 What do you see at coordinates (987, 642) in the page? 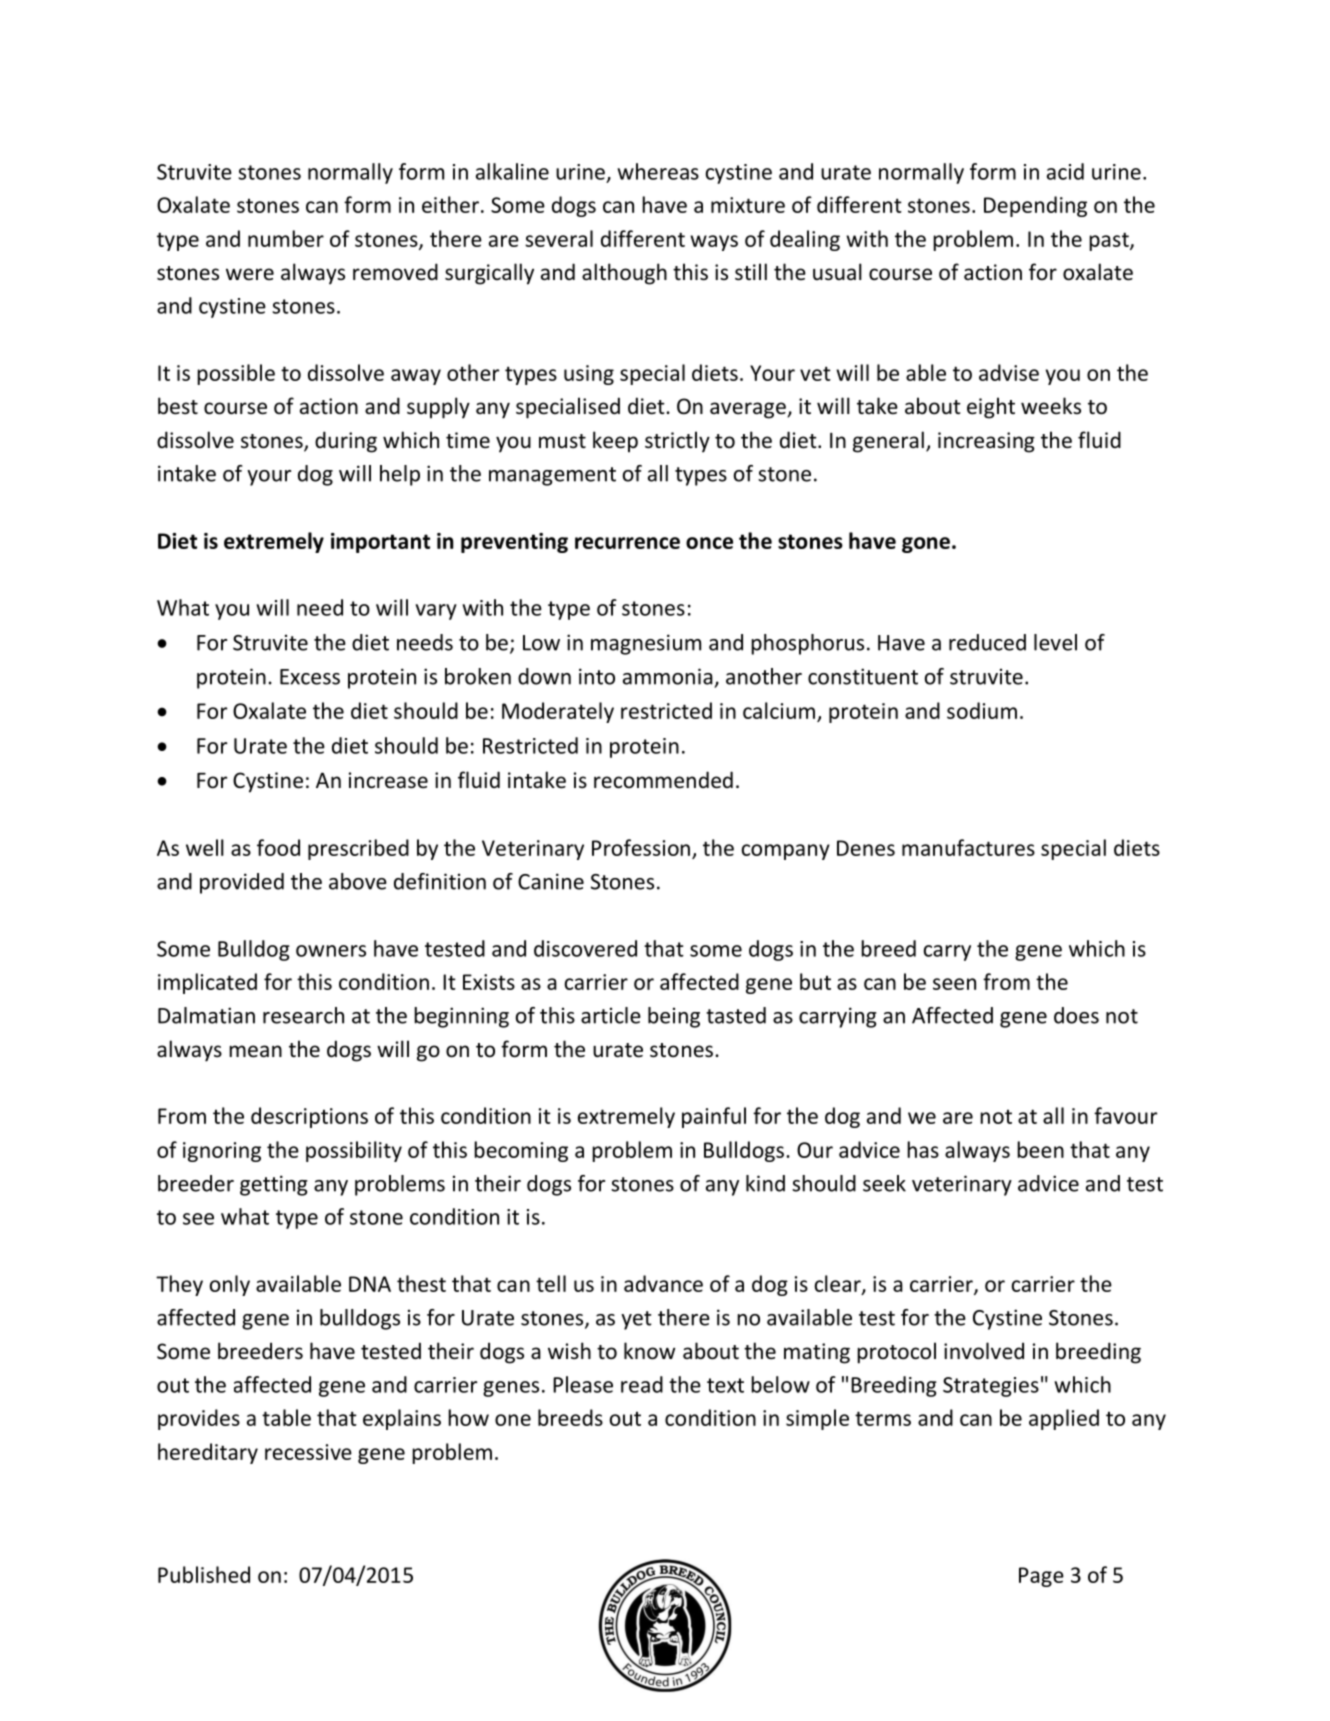
I see `reduced` at bounding box center [987, 642].
